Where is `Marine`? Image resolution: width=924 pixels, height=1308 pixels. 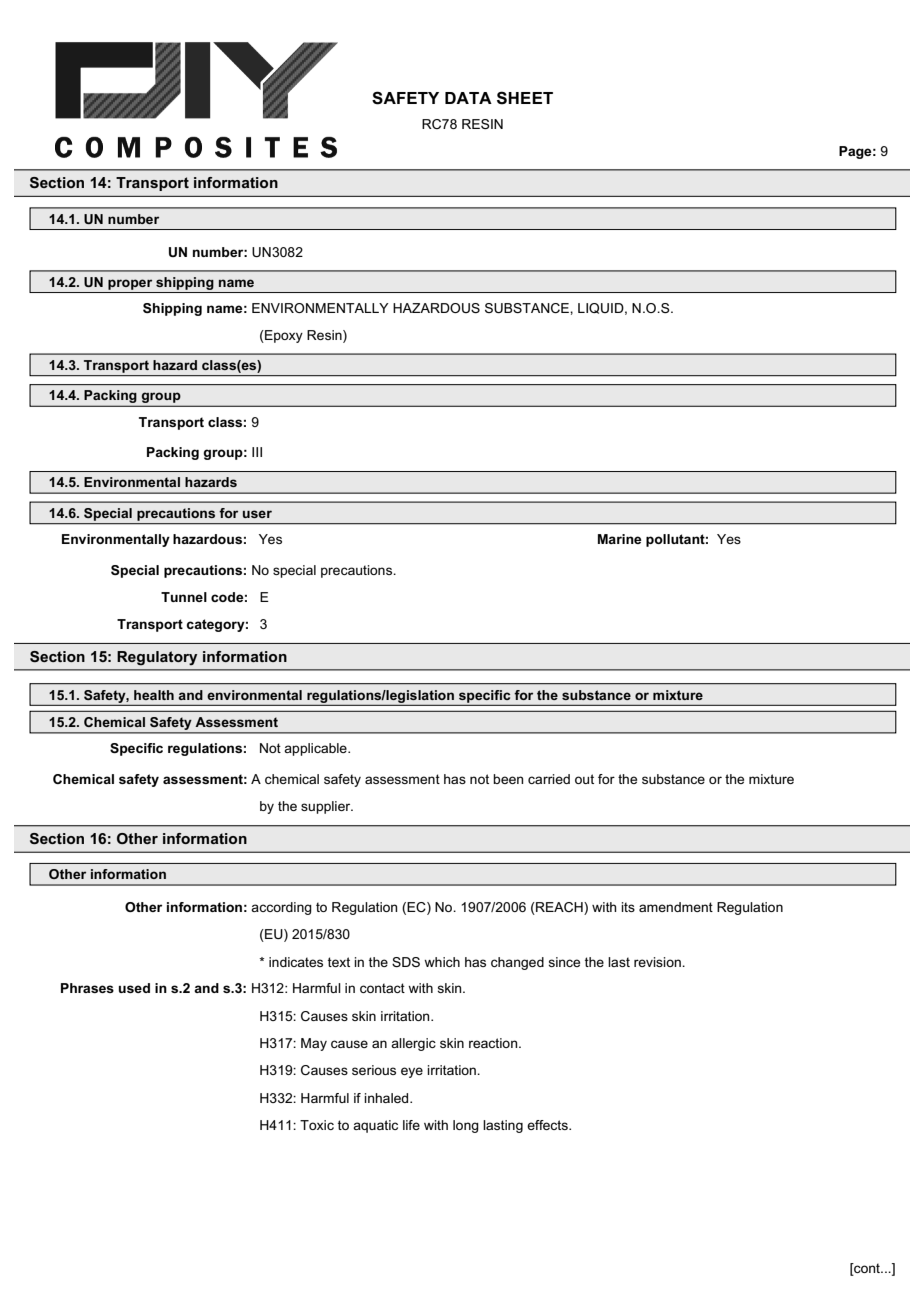
Marine is located at coordinates (620, 539).
